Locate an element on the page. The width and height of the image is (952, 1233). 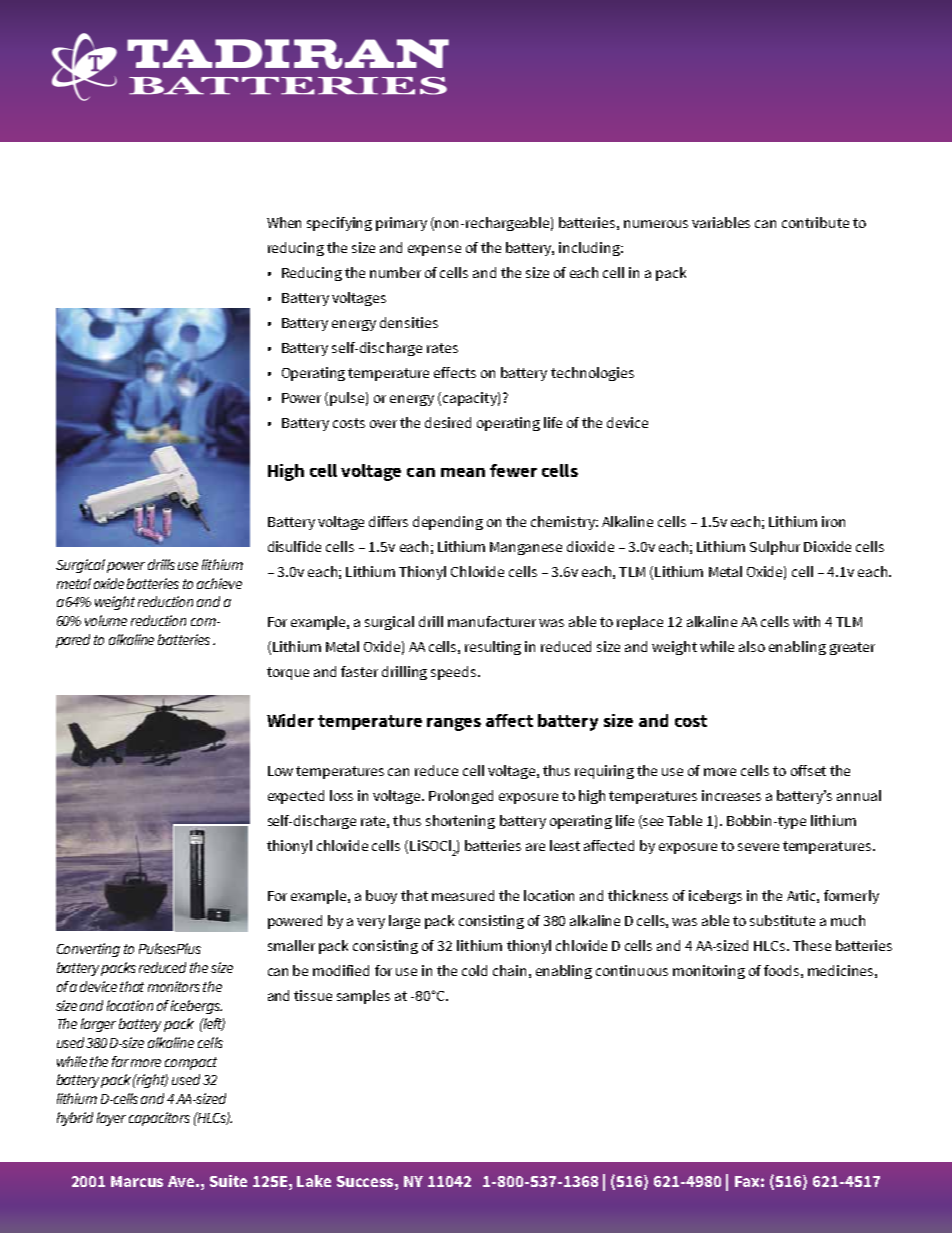
expense is located at coordinates (434, 250).
